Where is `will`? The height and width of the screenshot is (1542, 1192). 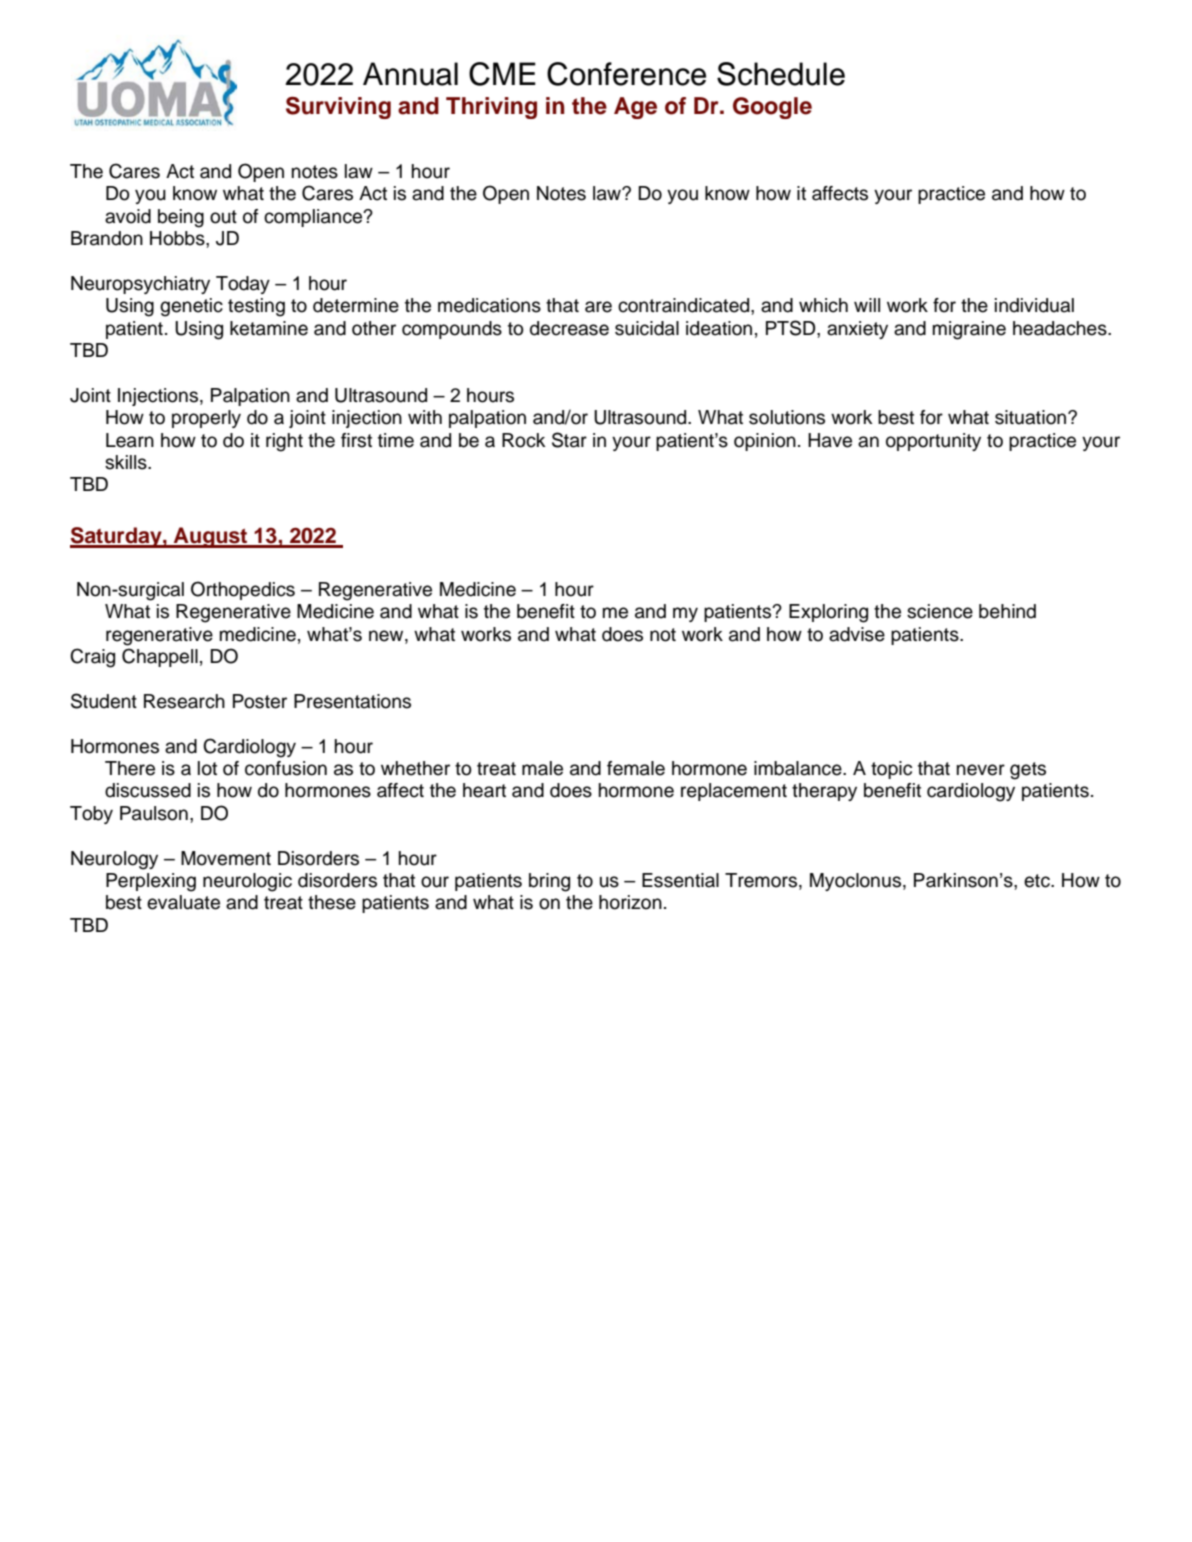 will is located at coordinates (867, 305).
